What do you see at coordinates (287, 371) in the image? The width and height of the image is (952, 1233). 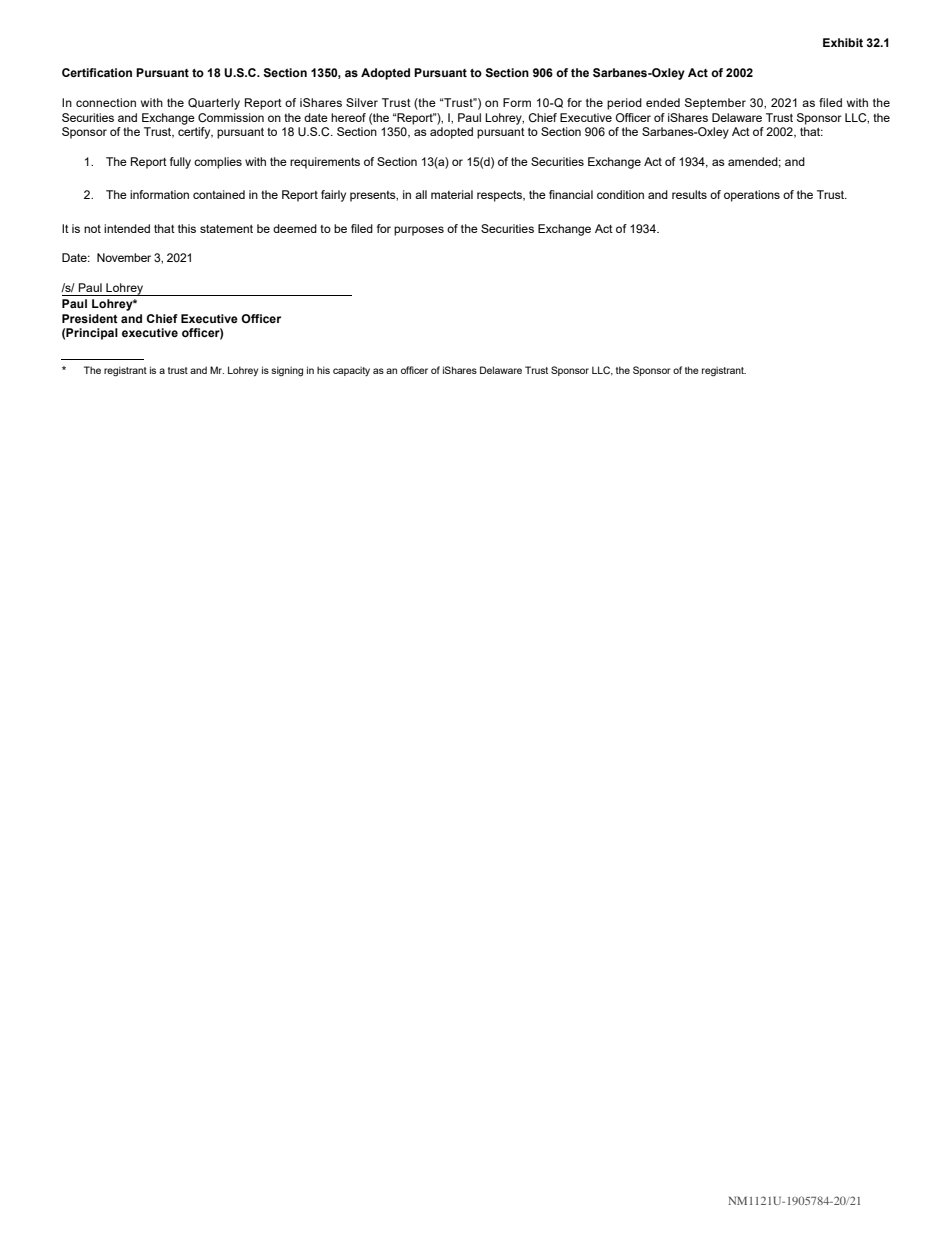 I see `signing` at bounding box center [287, 371].
